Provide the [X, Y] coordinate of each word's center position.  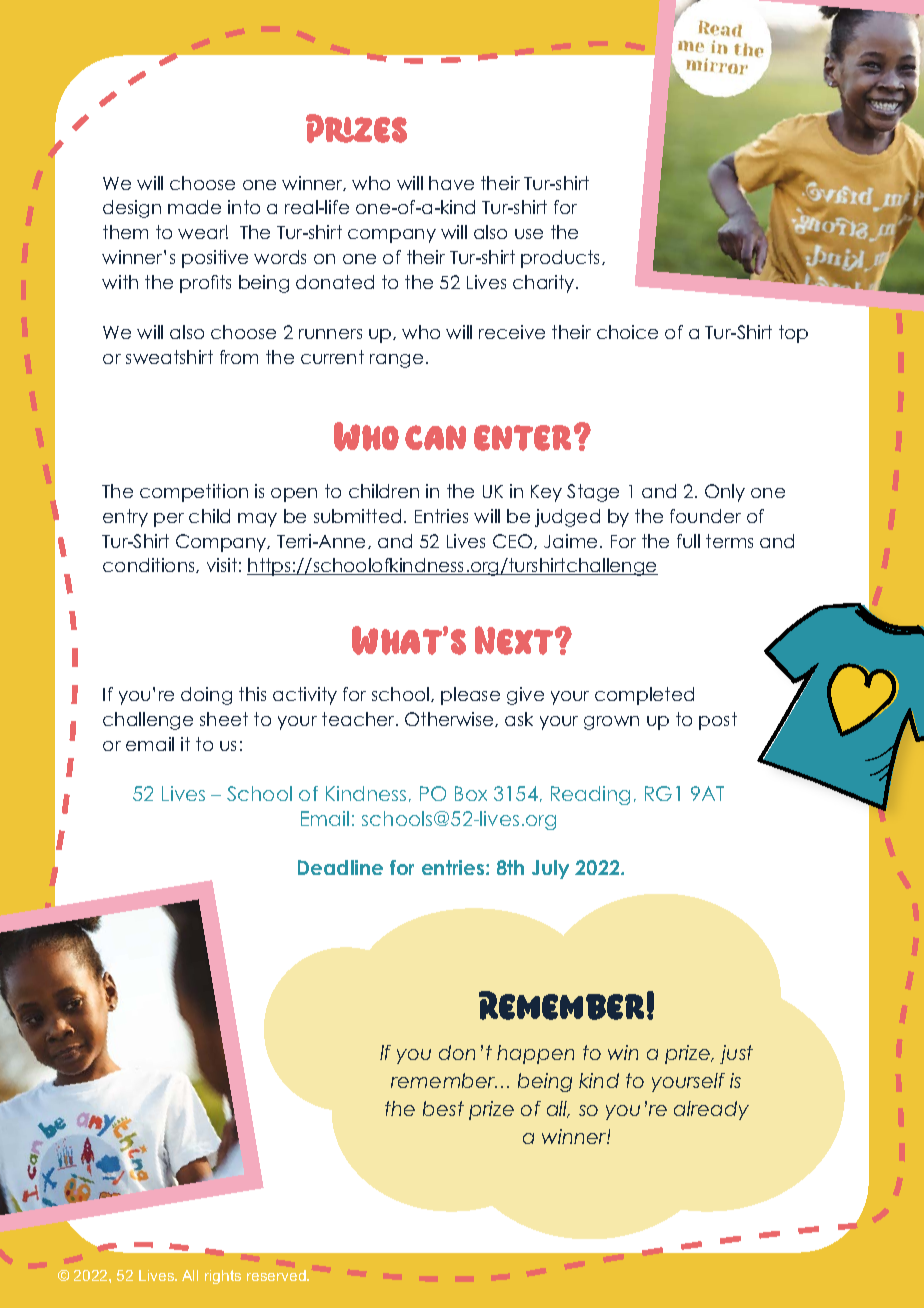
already [711, 1110]
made [194, 207]
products [562, 259]
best [443, 1108]
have [451, 183]
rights [223, 1277]
